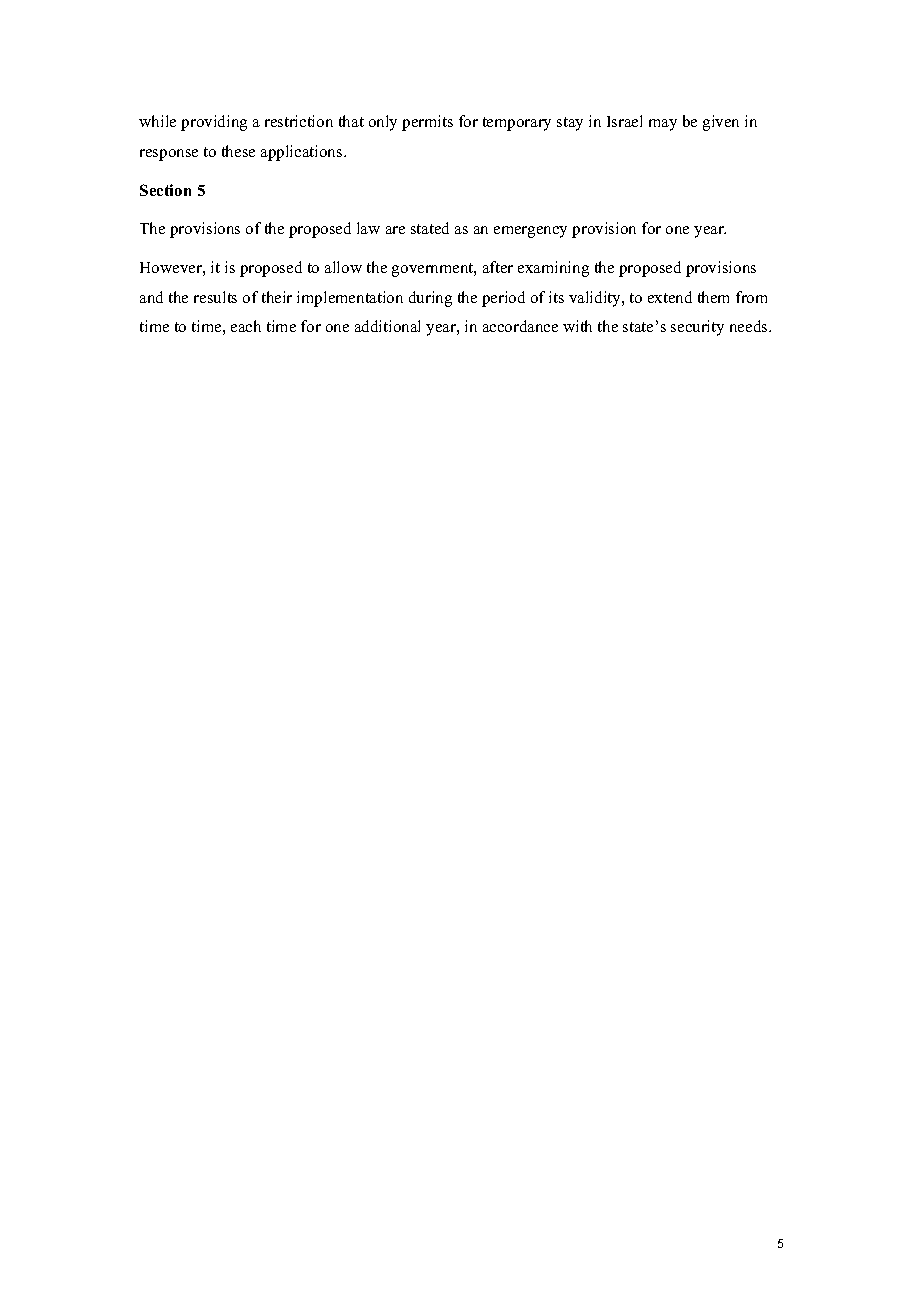 Image resolution: width=924 pixels, height=1308 pixels. What do you see at coordinates (303, 153) in the page?
I see `applications` at bounding box center [303, 153].
